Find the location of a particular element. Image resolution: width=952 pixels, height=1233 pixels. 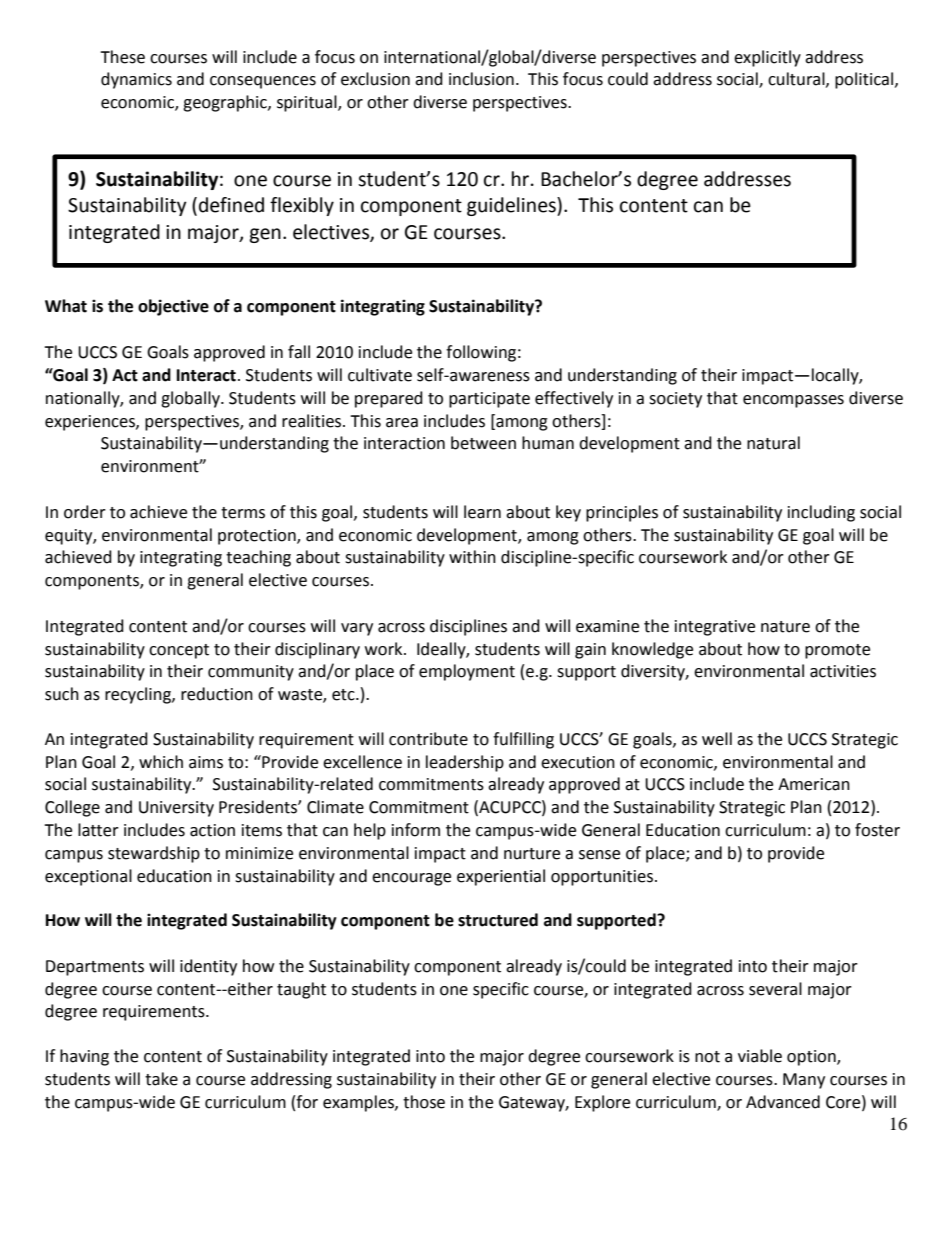

inclusion is located at coordinates (481, 79).
